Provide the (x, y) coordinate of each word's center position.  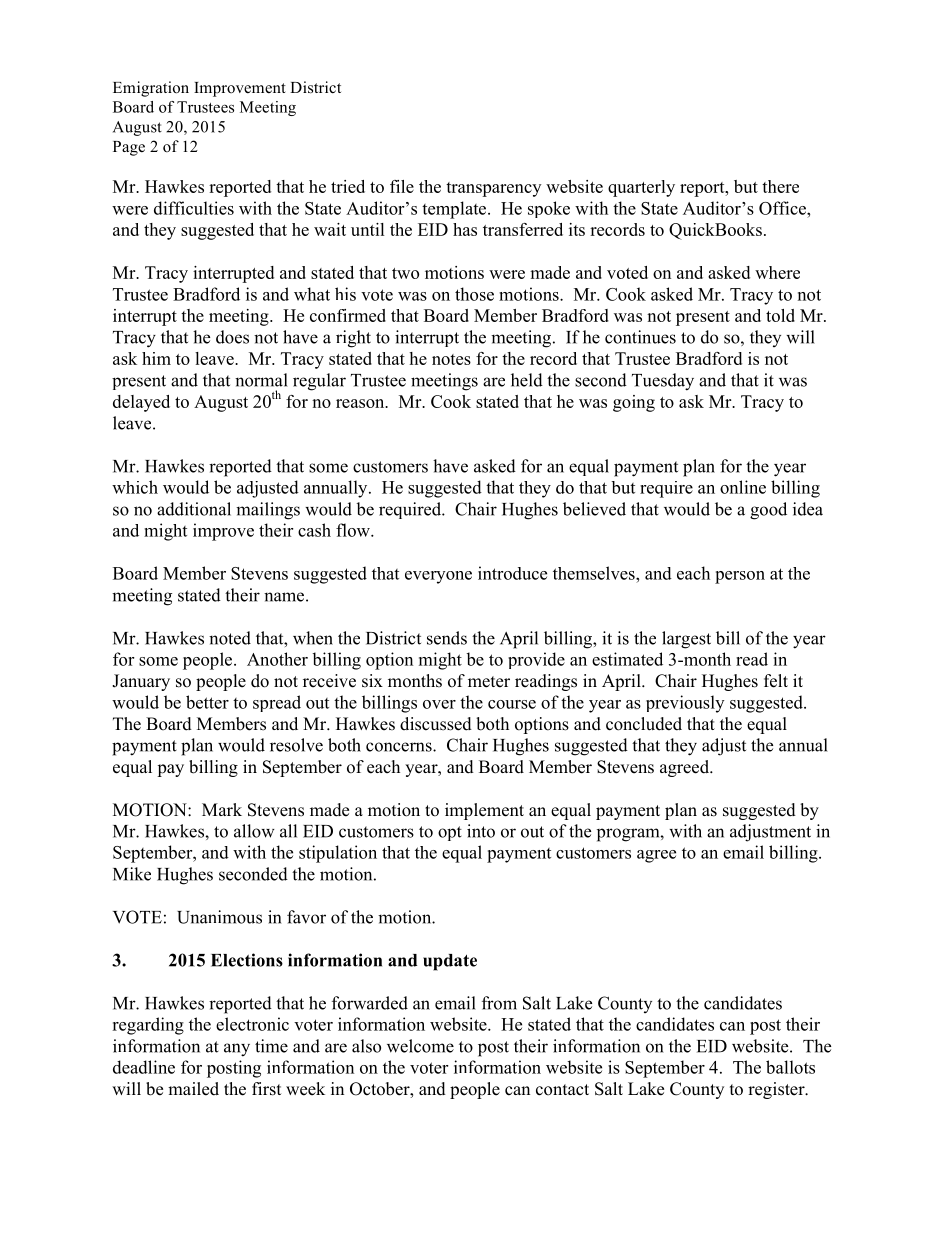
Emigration (151, 89)
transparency (493, 189)
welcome (420, 1046)
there (780, 186)
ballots (790, 1067)
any (237, 1050)
